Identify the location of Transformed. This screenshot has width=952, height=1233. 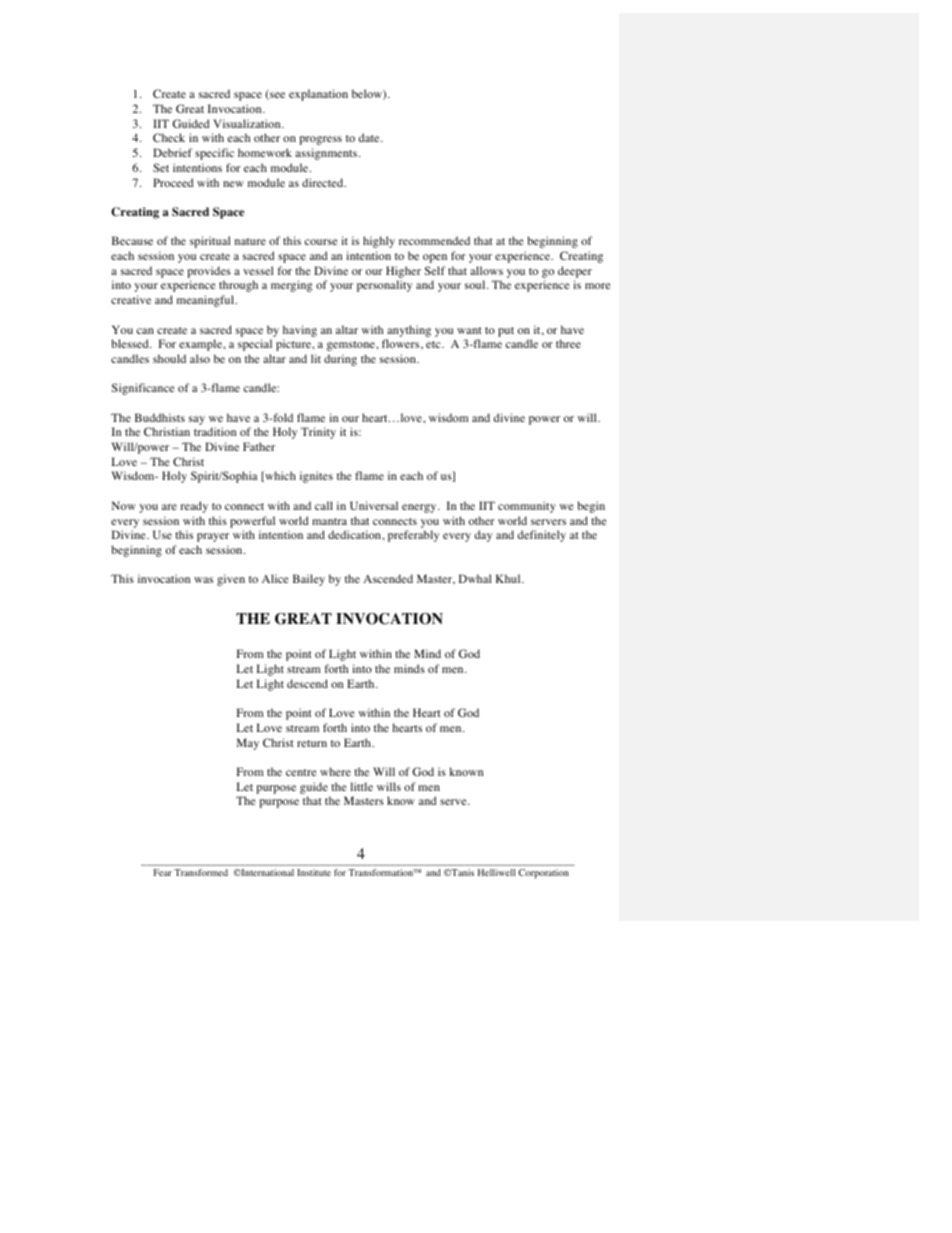
(201, 872).
